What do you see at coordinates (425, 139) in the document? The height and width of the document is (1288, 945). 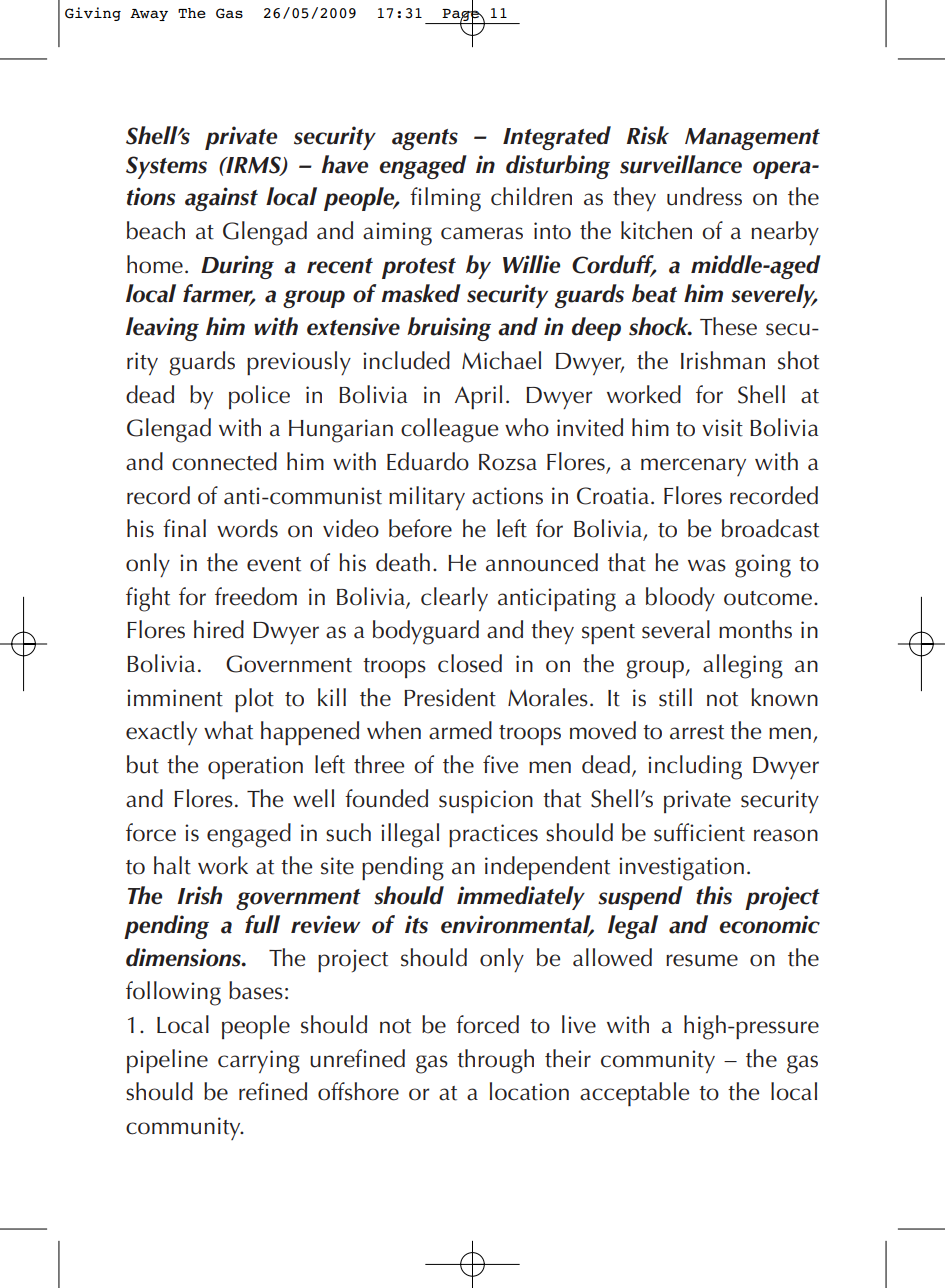 I see `agents` at bounding box center [425, 139].
